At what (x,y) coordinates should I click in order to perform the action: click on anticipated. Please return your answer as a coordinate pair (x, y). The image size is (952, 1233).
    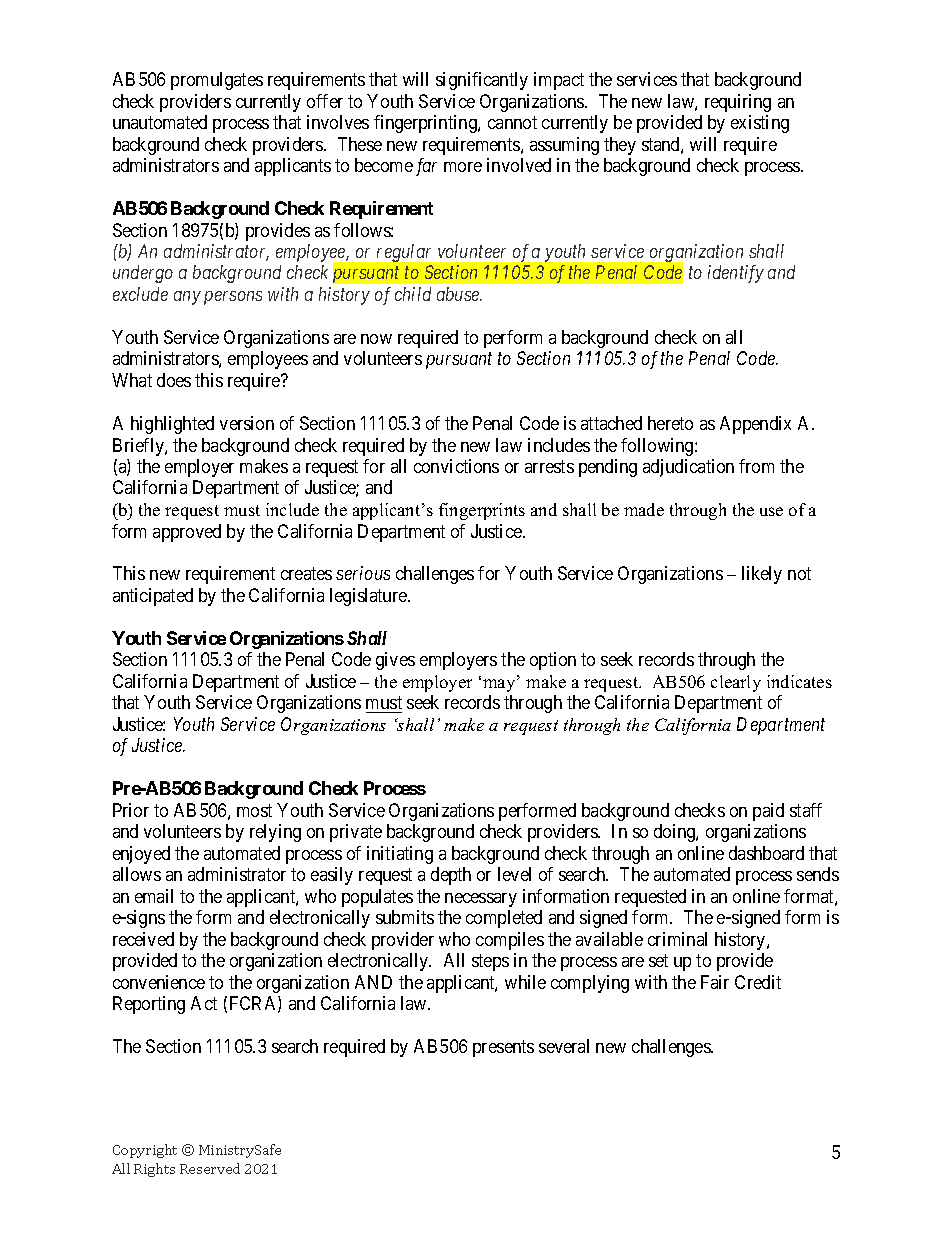
    Looking at the image, I should click on (153, 597).
